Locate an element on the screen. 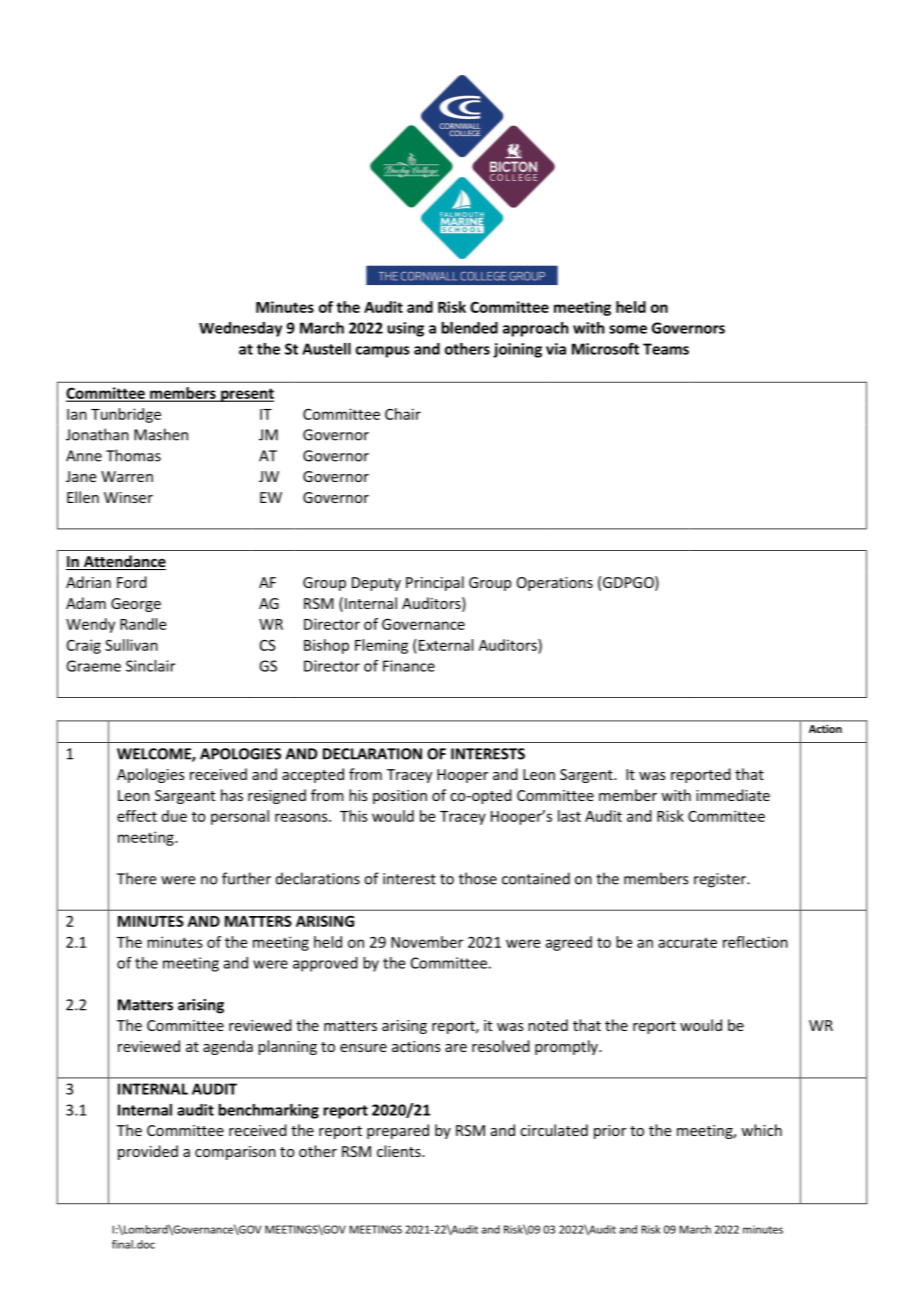 The image size is (924, 1308). Wednesday is located at coordinates (240, 329).
